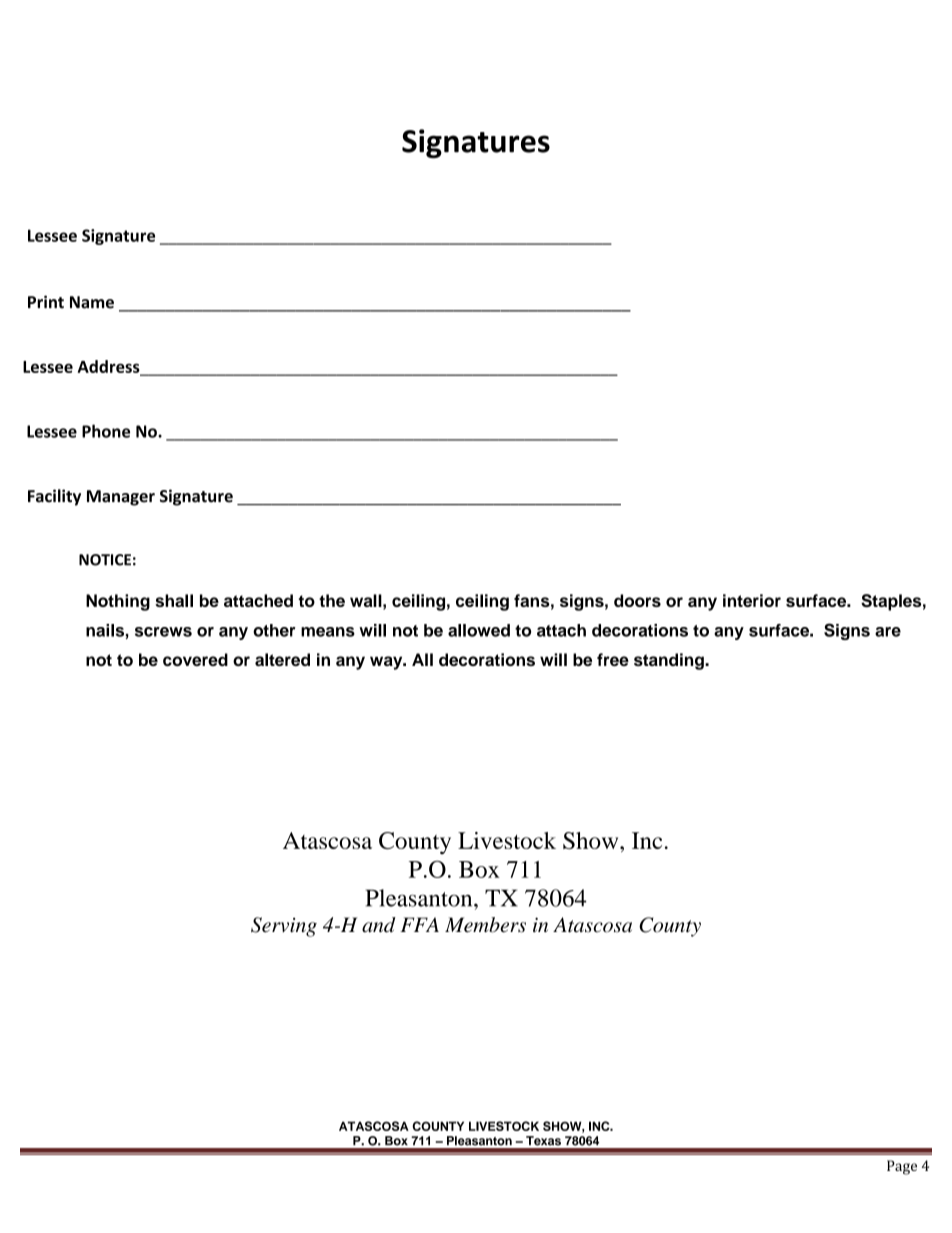  What do you see at coordinates (105, 560) in the screenshot?
I see `NOTICE` at bounding box center [105, 560].
